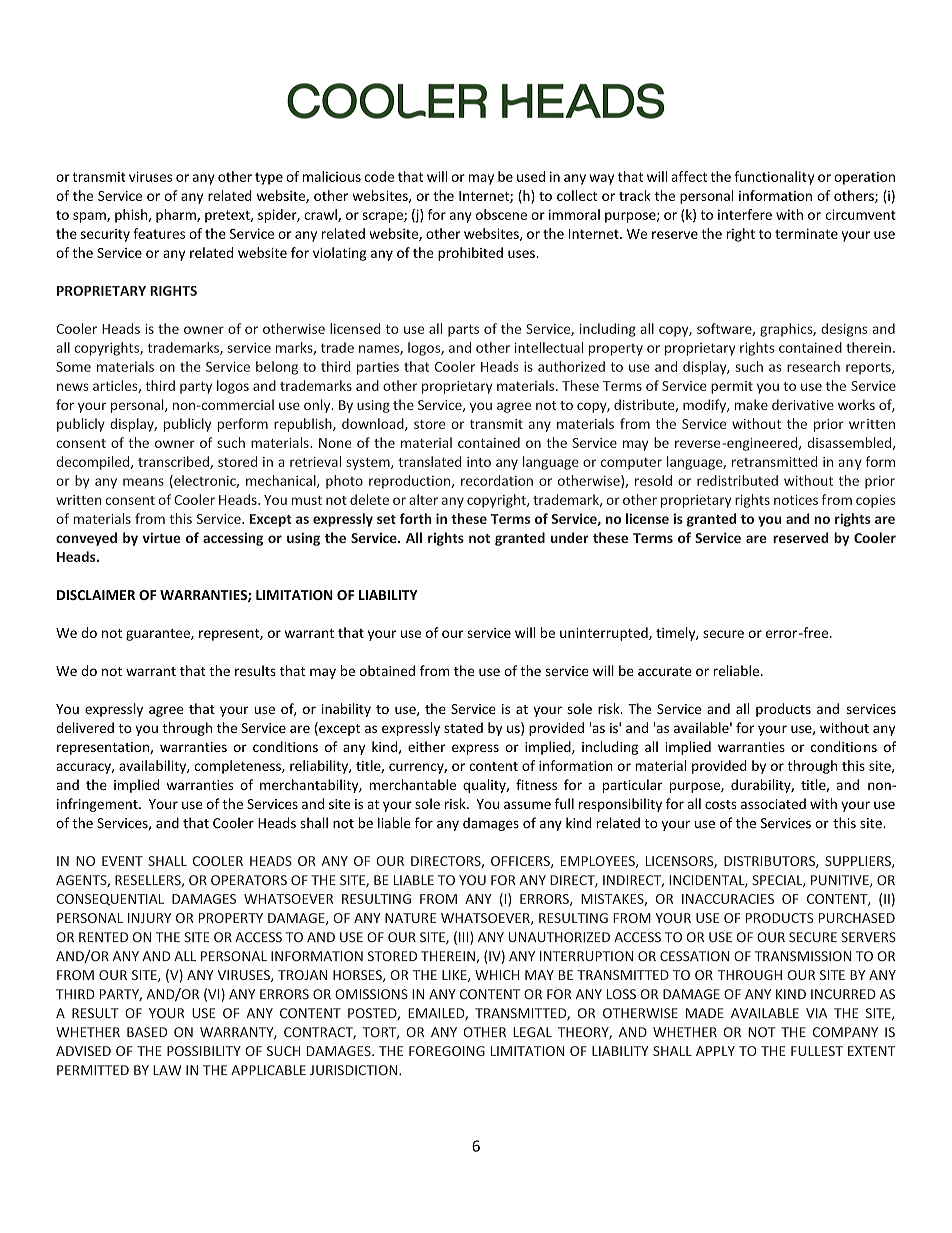 This document has width=952, height=1233. What do you see at coordinates (122, 861) in the document?
I see `EVENT` at bounding box center [122, 861].
